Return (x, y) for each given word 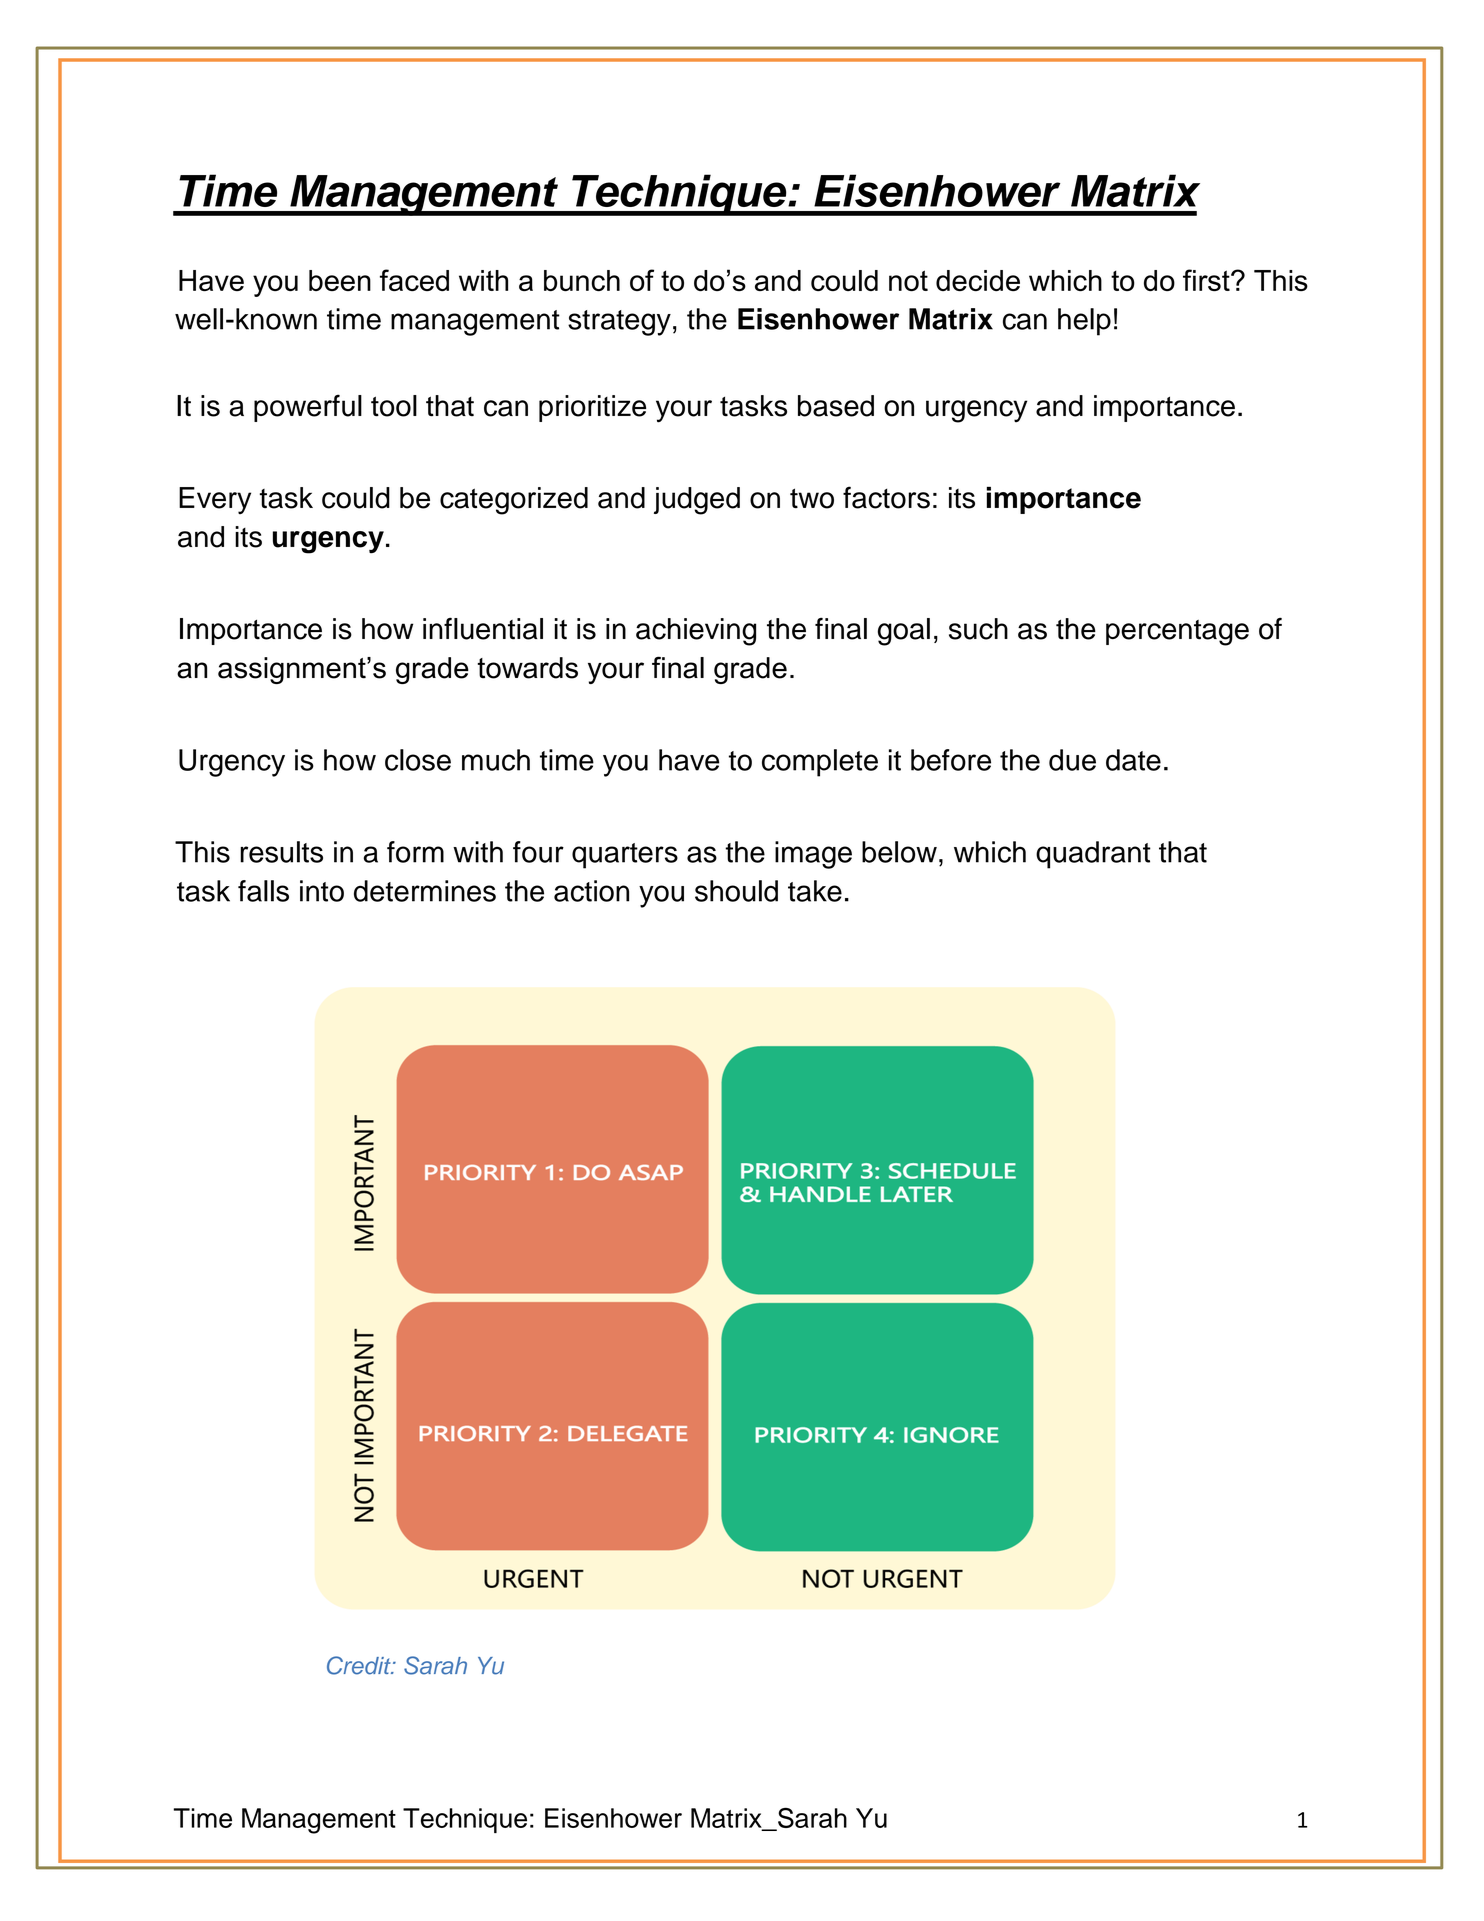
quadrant (1093, 855)
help (1084, 322)
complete (820, 763)
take (815, 891)
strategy (619, 323)
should (736, 891)
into (322, 891)
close (418, 760)
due (1072, 760)
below (899, 852)
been (340, 280)
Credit (360, 1665)
